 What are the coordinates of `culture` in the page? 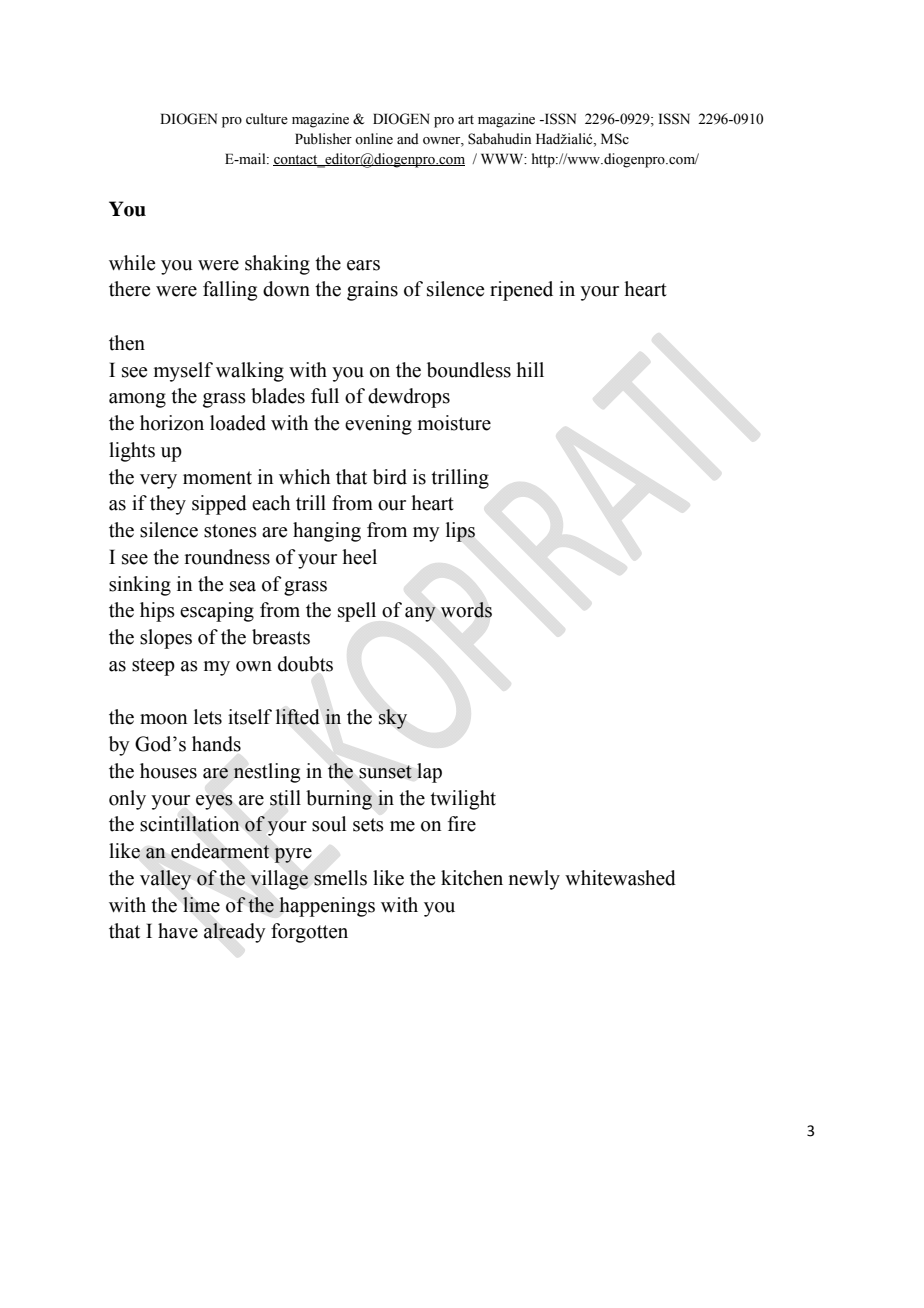 It's located at (267, 119).
